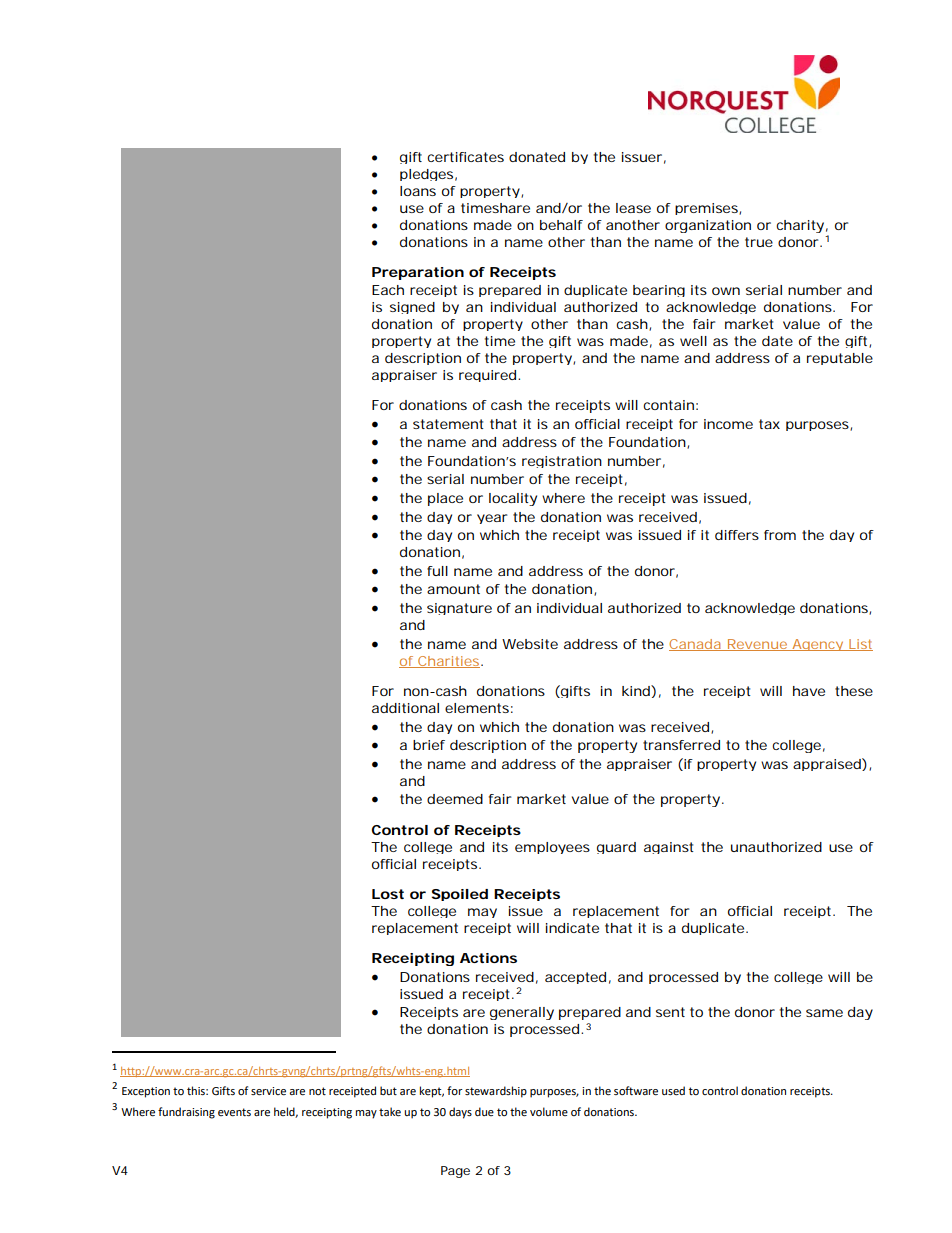  I want to click on loans, so click(418, 191).
